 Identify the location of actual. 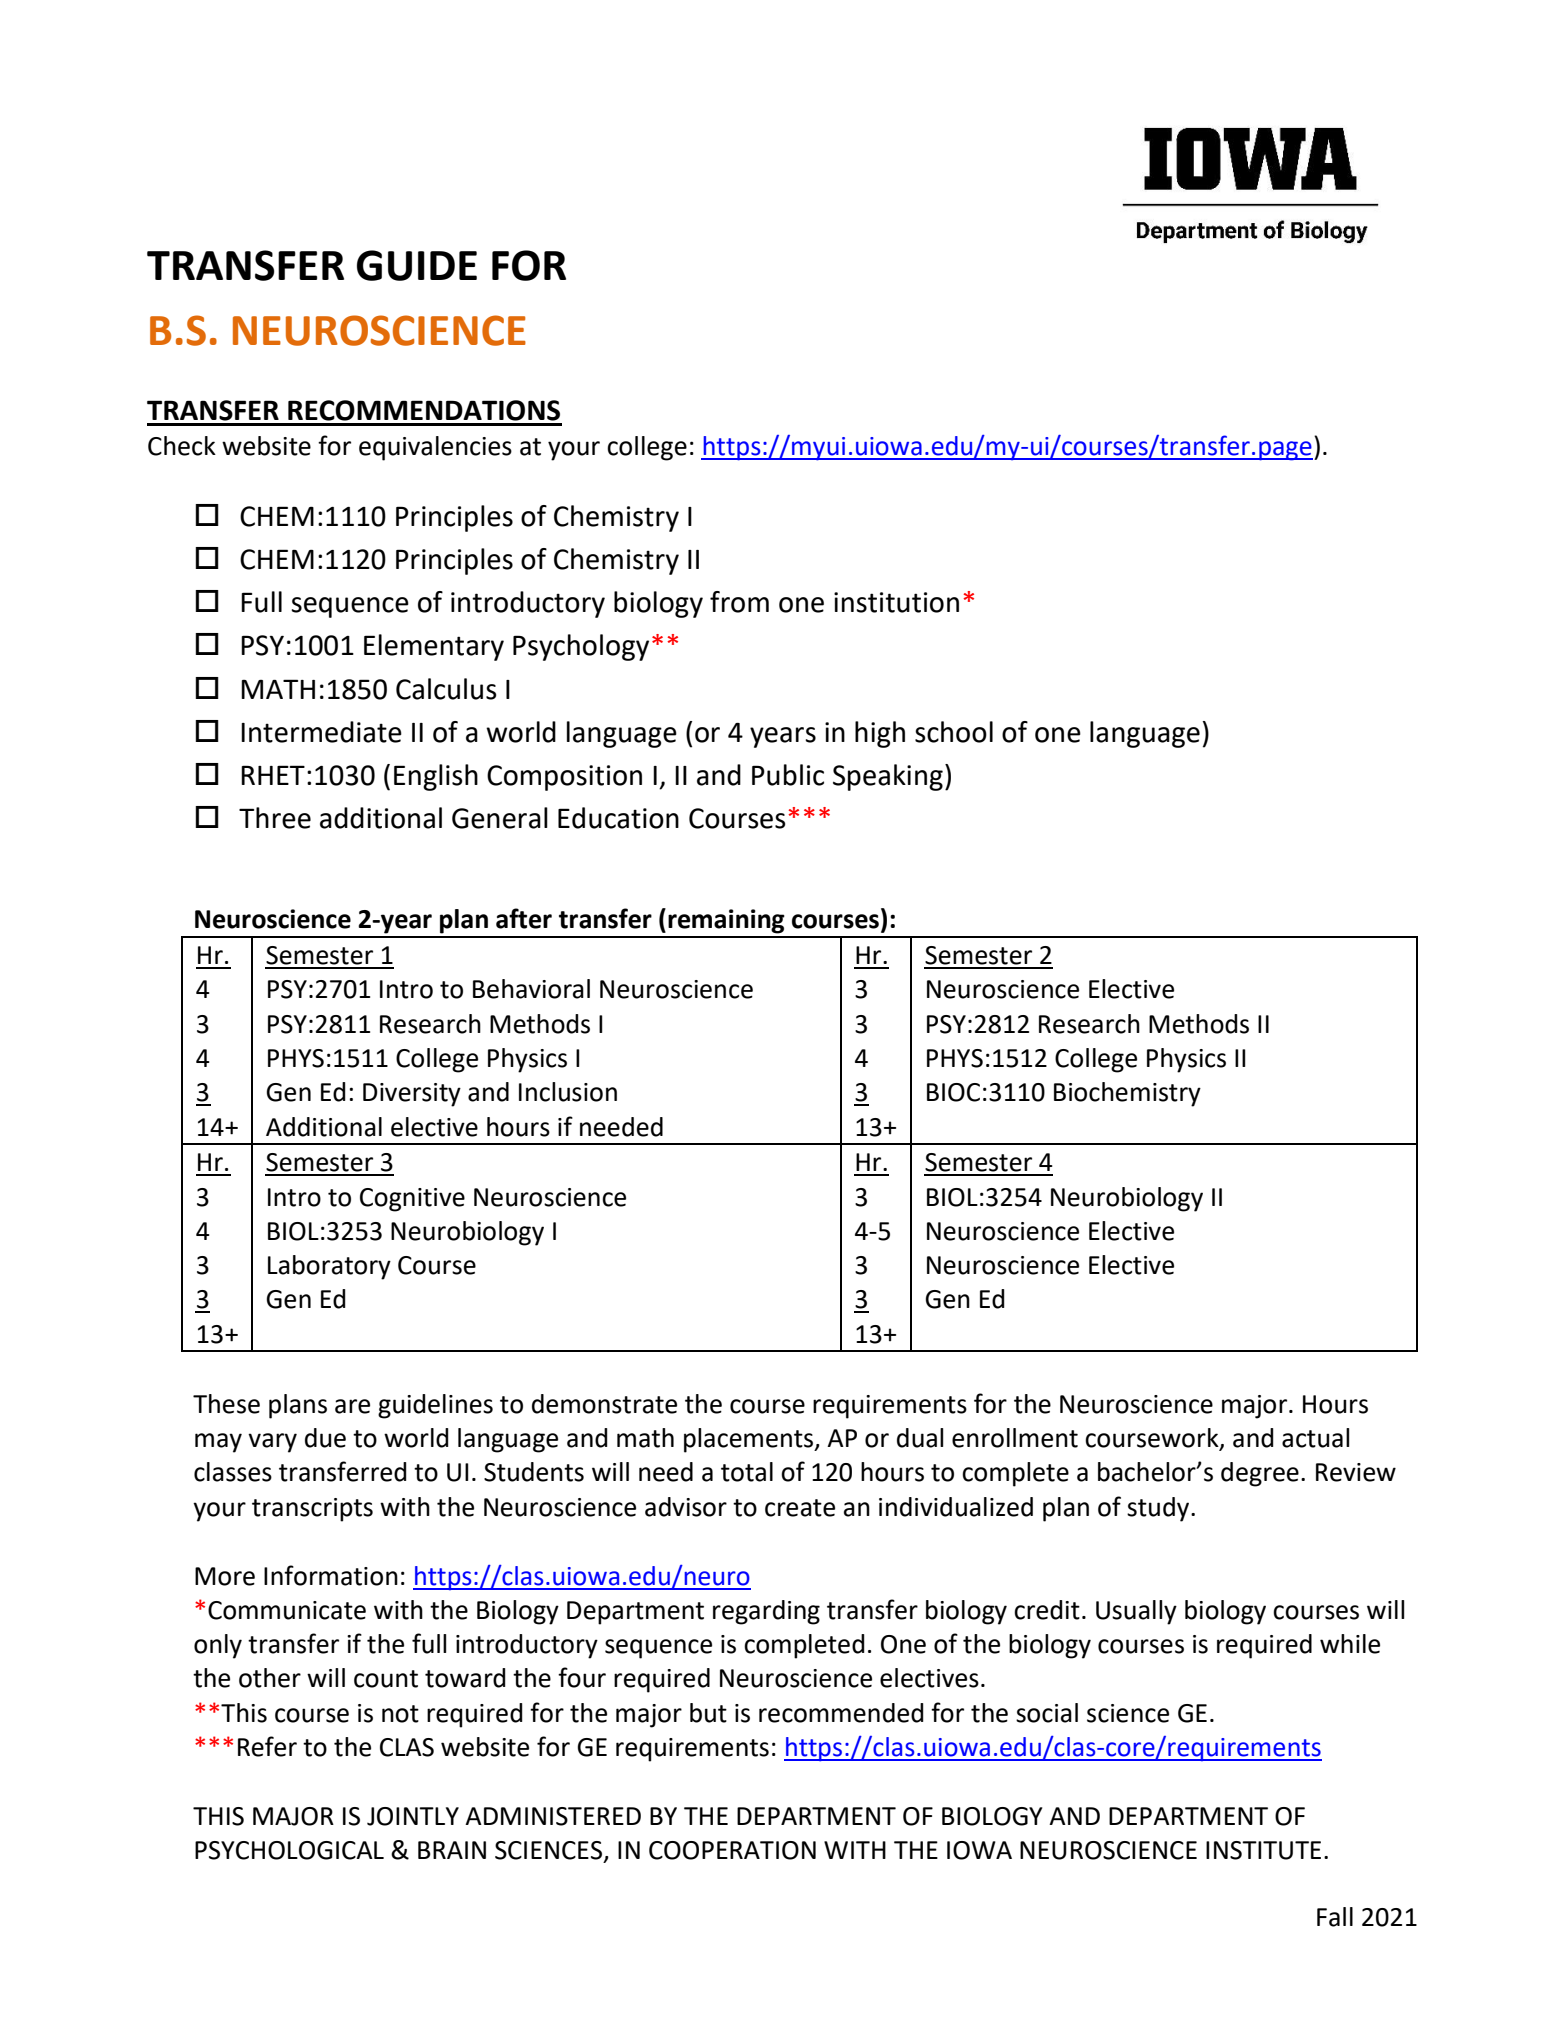
(1315, 1438).
